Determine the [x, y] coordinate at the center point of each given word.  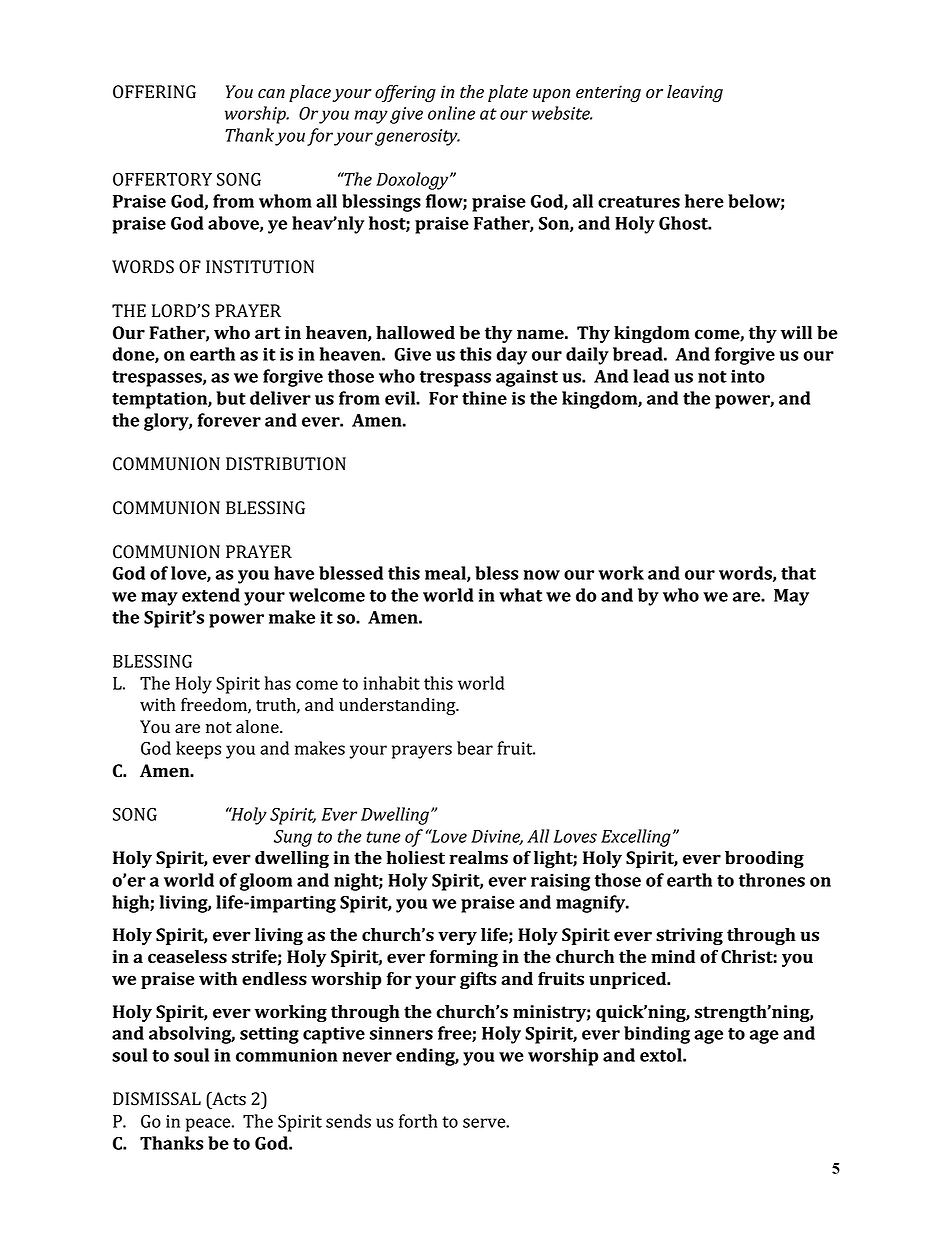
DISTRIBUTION [286, 464]
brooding [764, 859]
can [271, 94]
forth [418, 1121]
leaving [695, 93]
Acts [228, 1099]
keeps [198, 750]
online [451, 113]
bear [475, 748]
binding [657, 1035]
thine [484, 398]
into [748, 376]
